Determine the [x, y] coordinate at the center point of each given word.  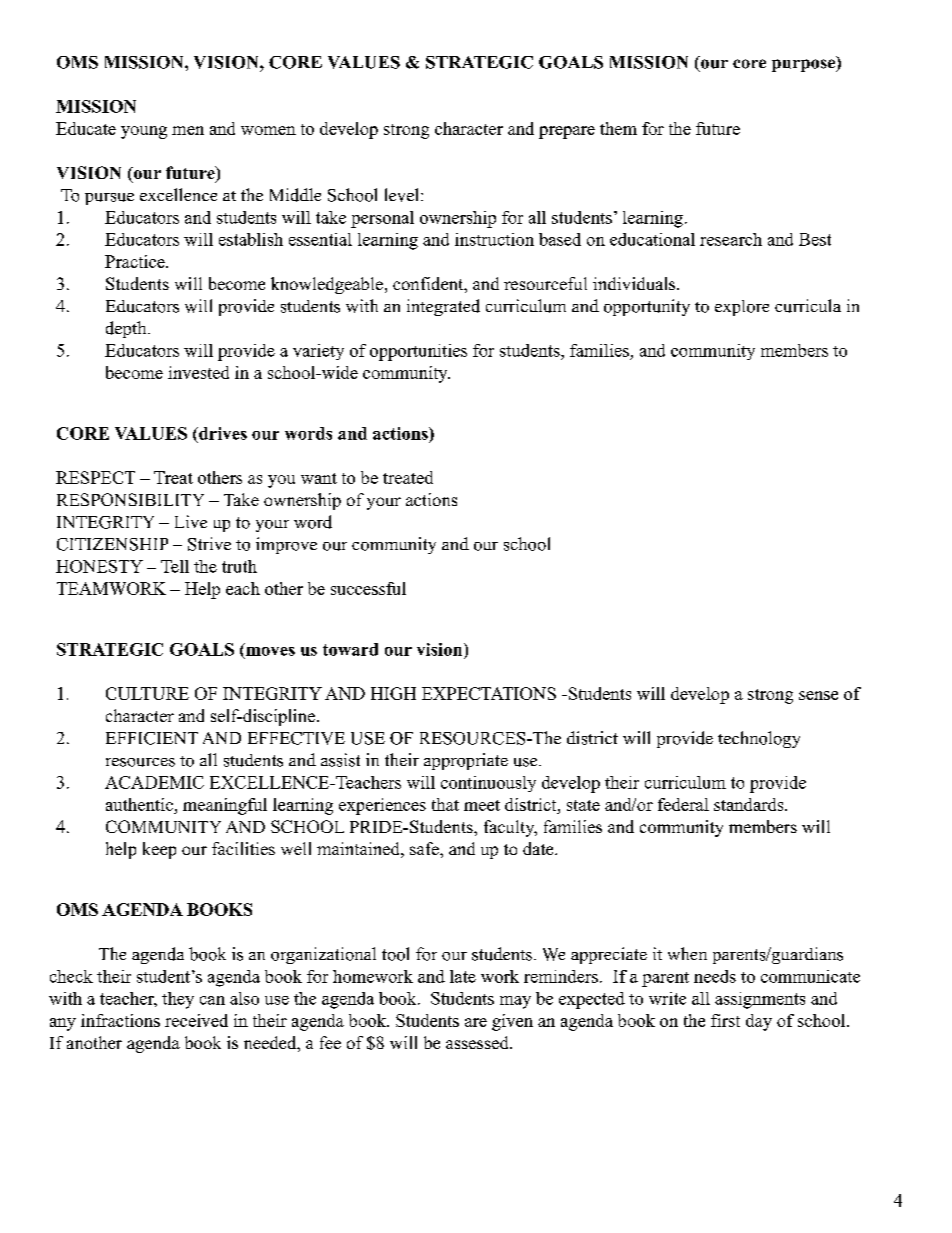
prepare [567, 132]
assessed [478, 1042]
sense [818, 695]
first [725, 1020]
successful [368, 588]
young [144, 132]
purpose [804, 65]
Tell [175, 566]
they [178, 1000]
